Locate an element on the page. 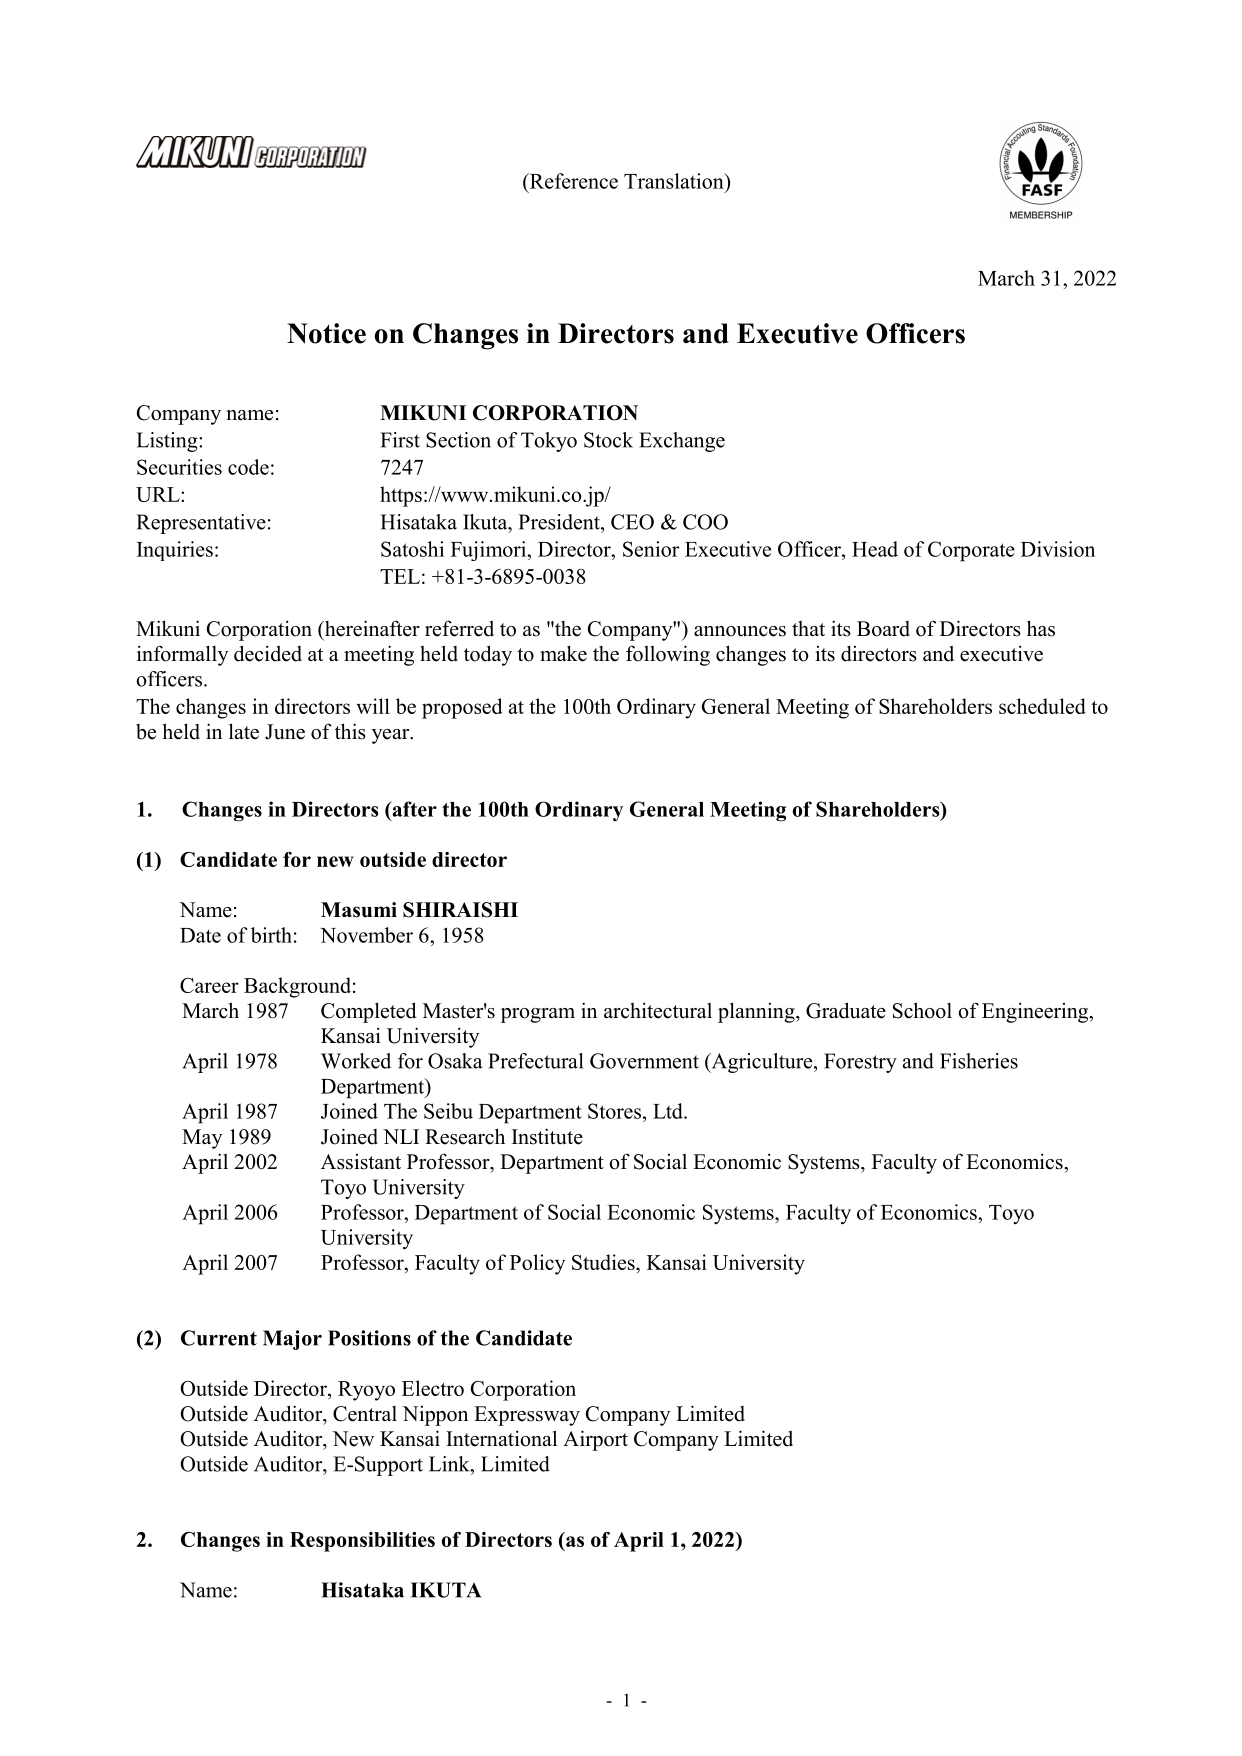  Reference is located at coordinates (572, 181).
